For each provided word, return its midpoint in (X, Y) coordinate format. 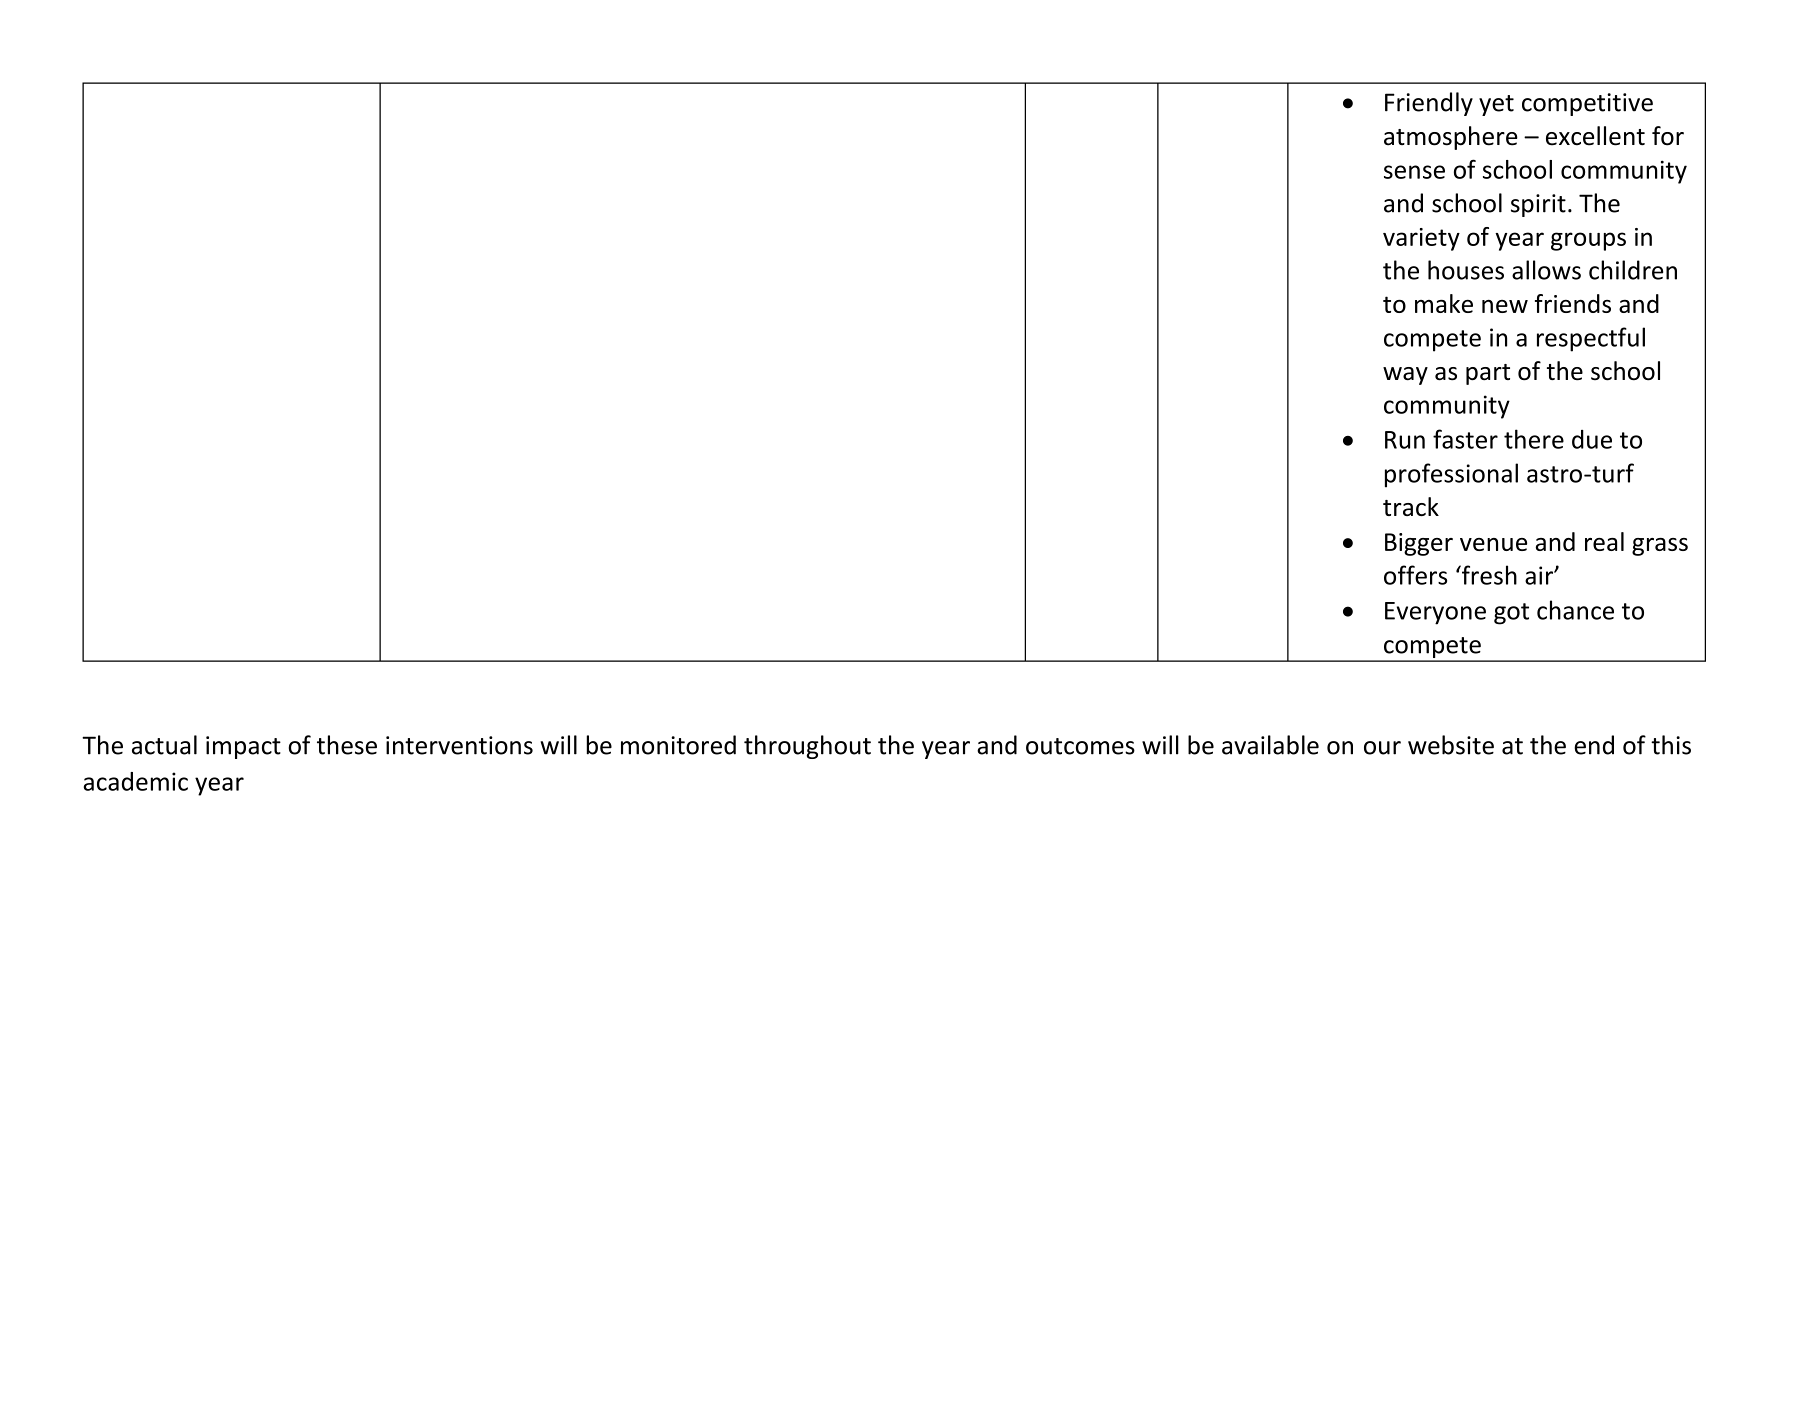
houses (1466, 270)
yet (1496, 105)
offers (1415, 575)
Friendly (1429, 104)
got (1511, 614)
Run (1405, 440)
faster (1465, 439)
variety (1421, 239)
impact (243, 747)
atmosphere (1451, 138)
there (1534, 439)
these (347, 745)
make (1444, 303)
